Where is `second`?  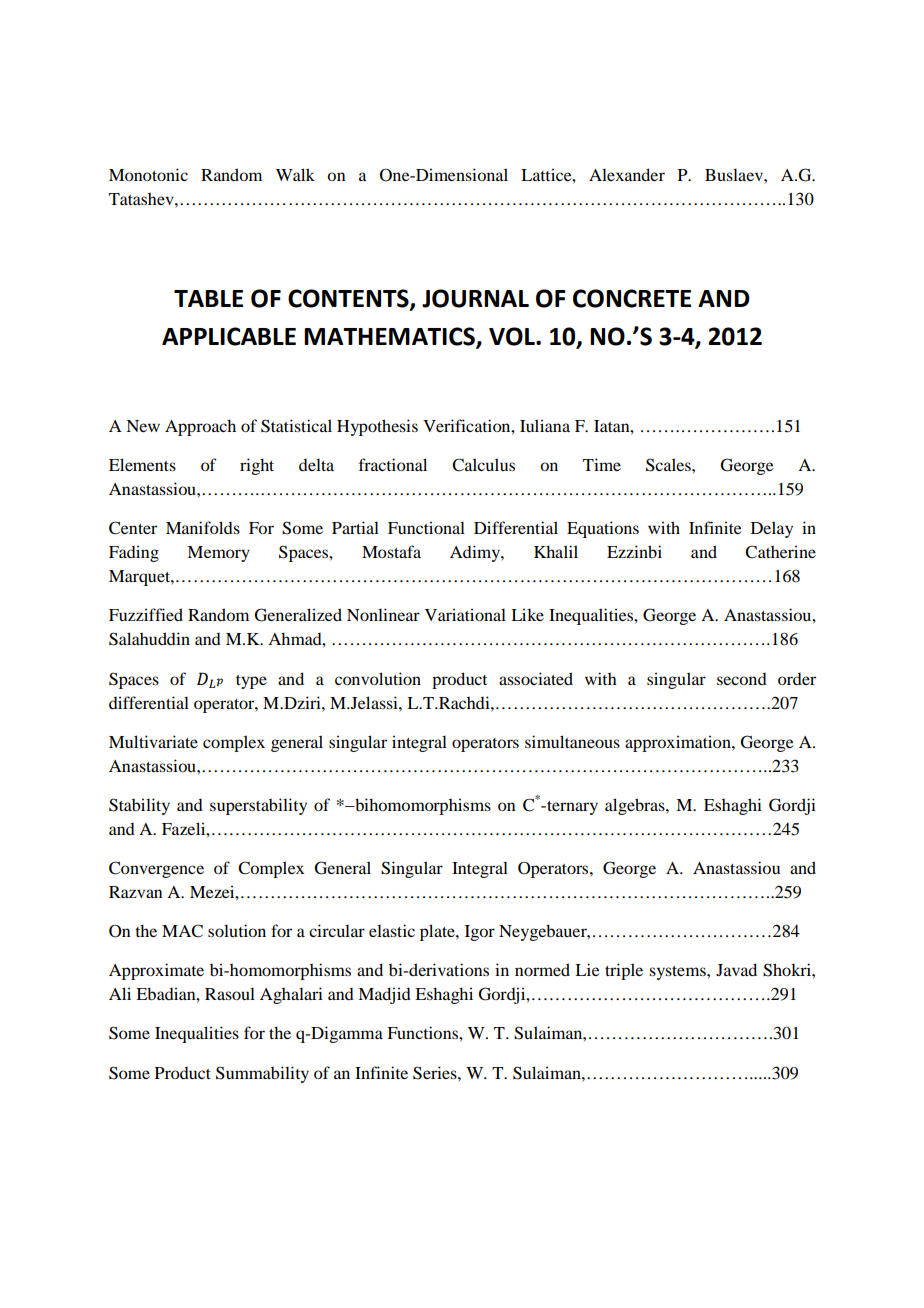
second is located at coordinates (742, 679).
